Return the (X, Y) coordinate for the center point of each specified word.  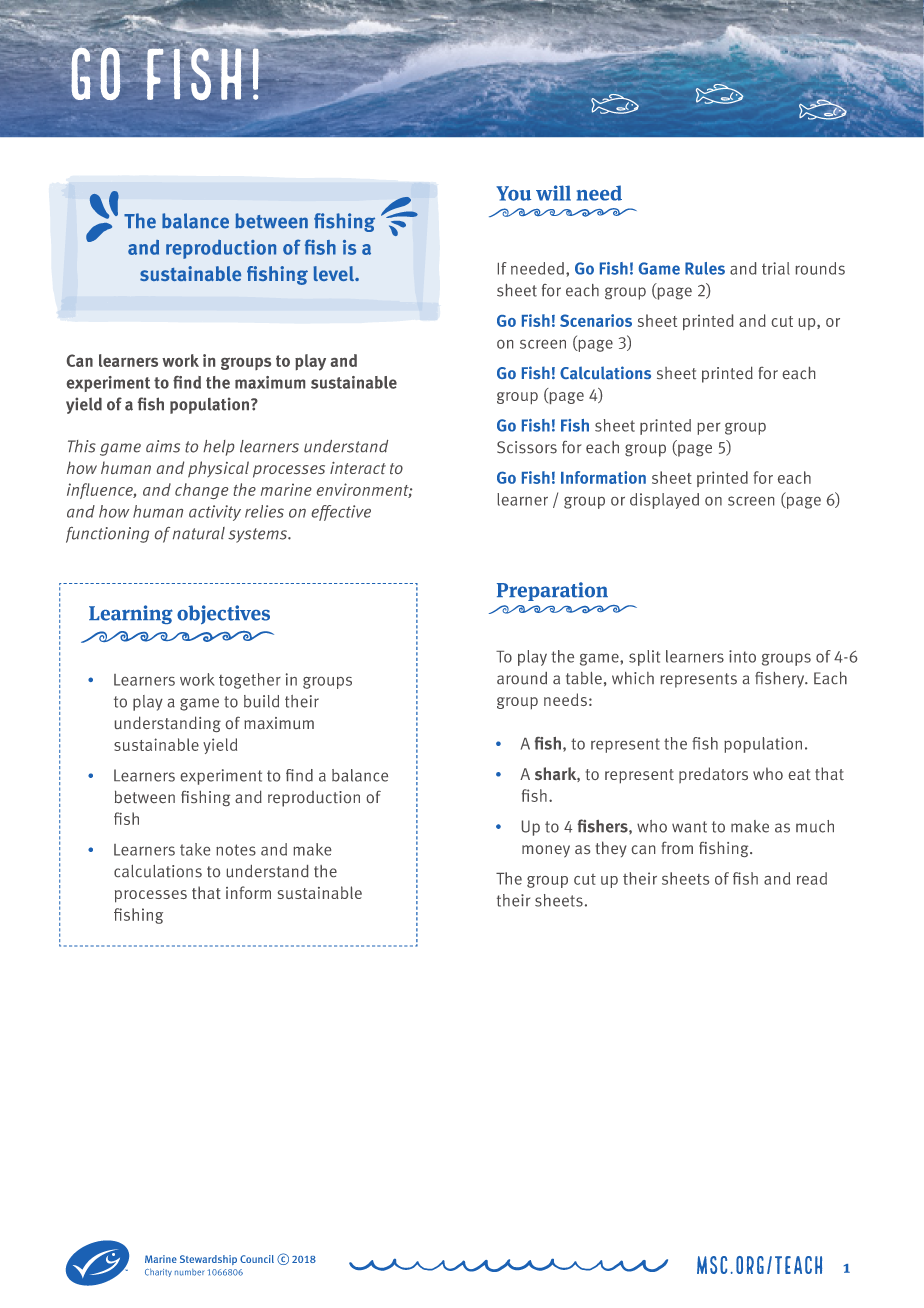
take (195, 849)
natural (199, 533)
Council (257, 1259)
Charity (158, 1272)
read (812, 878)
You (513, 193)
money (546, 851)
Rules (705, 268)
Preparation (552, 591)
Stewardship (208, 1260)
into (742, 656)
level (334, 273)
